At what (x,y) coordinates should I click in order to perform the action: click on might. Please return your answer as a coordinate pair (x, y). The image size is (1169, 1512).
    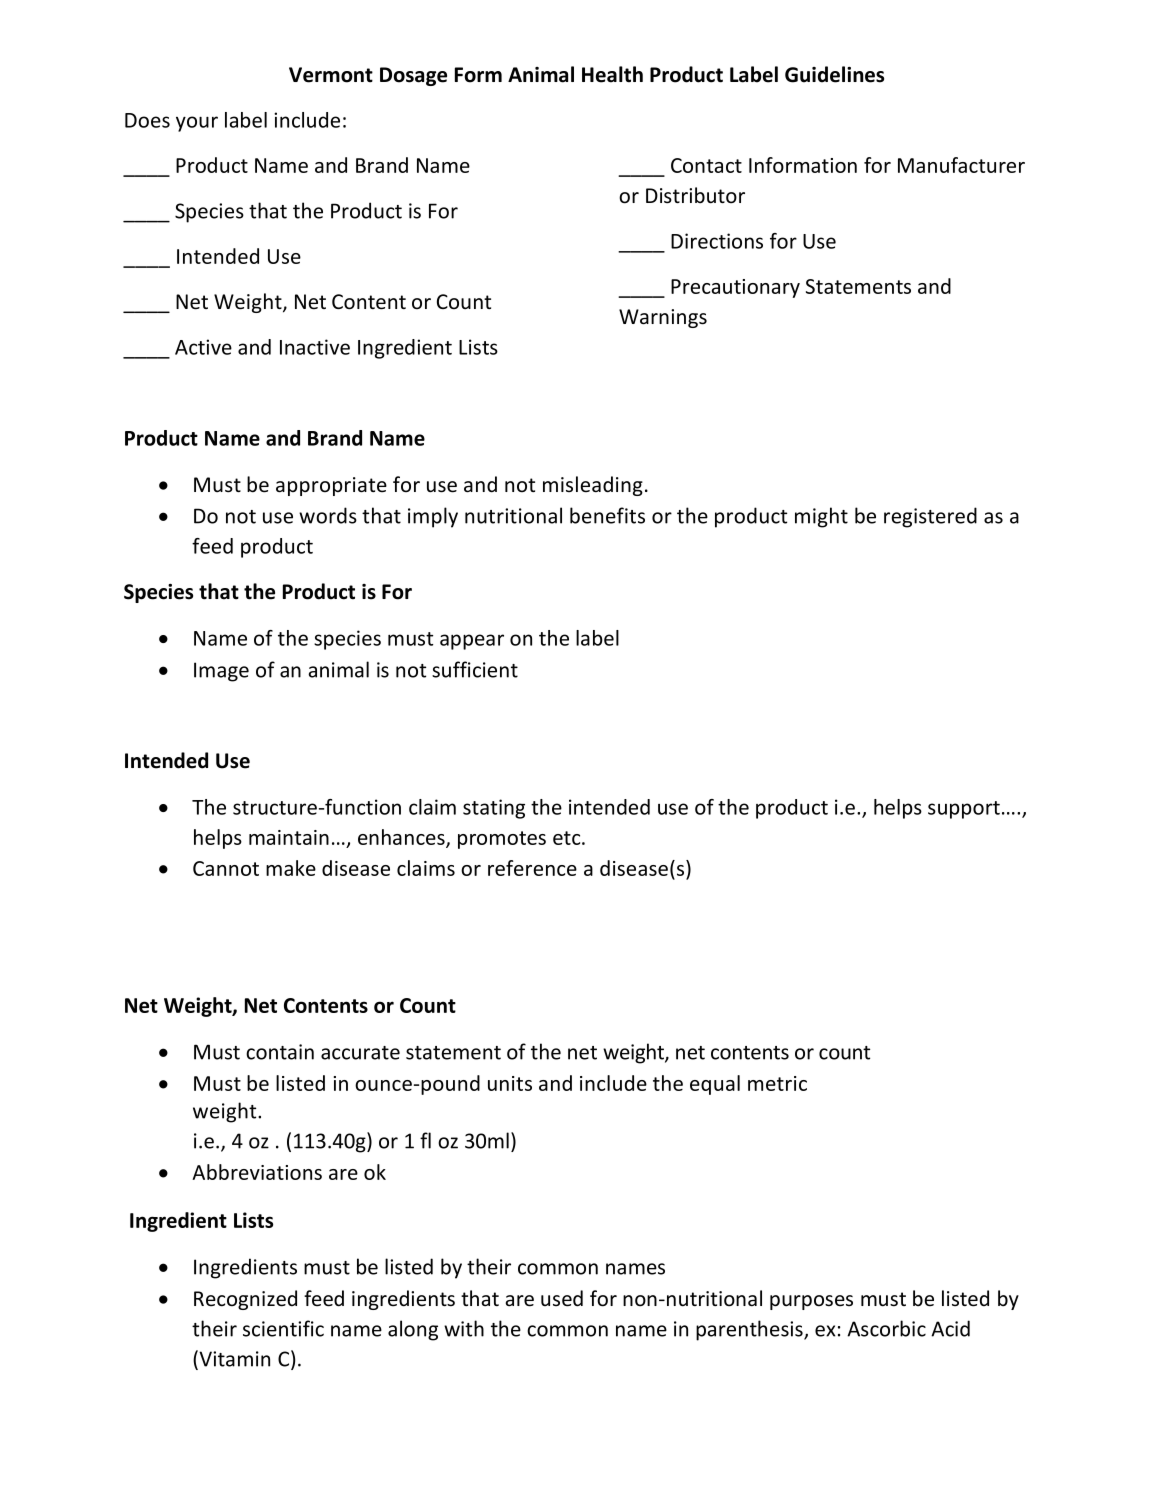
    Looking at the image, I should click on (821, 517).
